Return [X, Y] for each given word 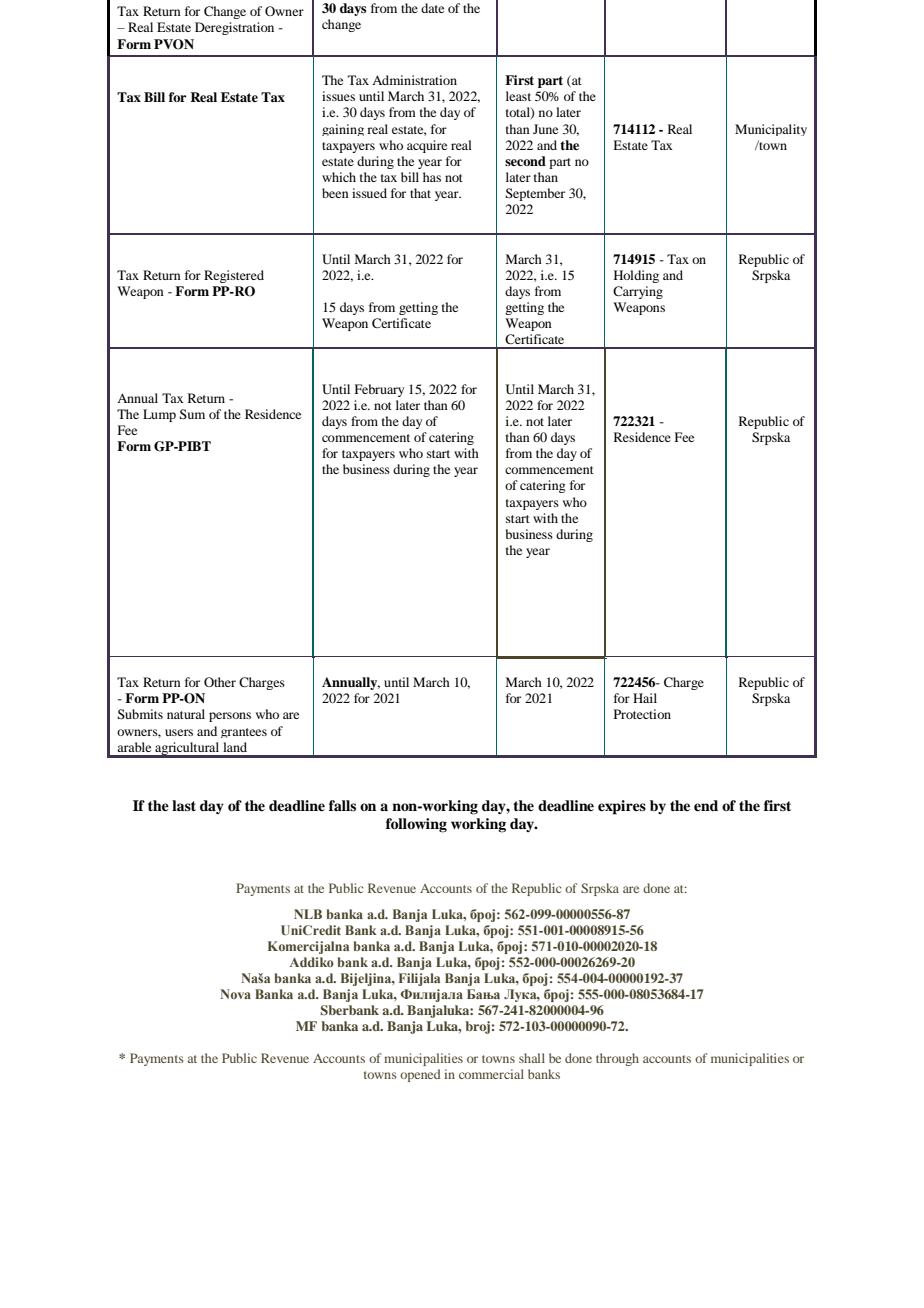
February [379, 390]
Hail [645, 698]
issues [338, 96]
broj [477, 1027]
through [617, 1059]
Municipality [771, 130]
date [432, 8]
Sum [192, 414]
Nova [235, 994]
